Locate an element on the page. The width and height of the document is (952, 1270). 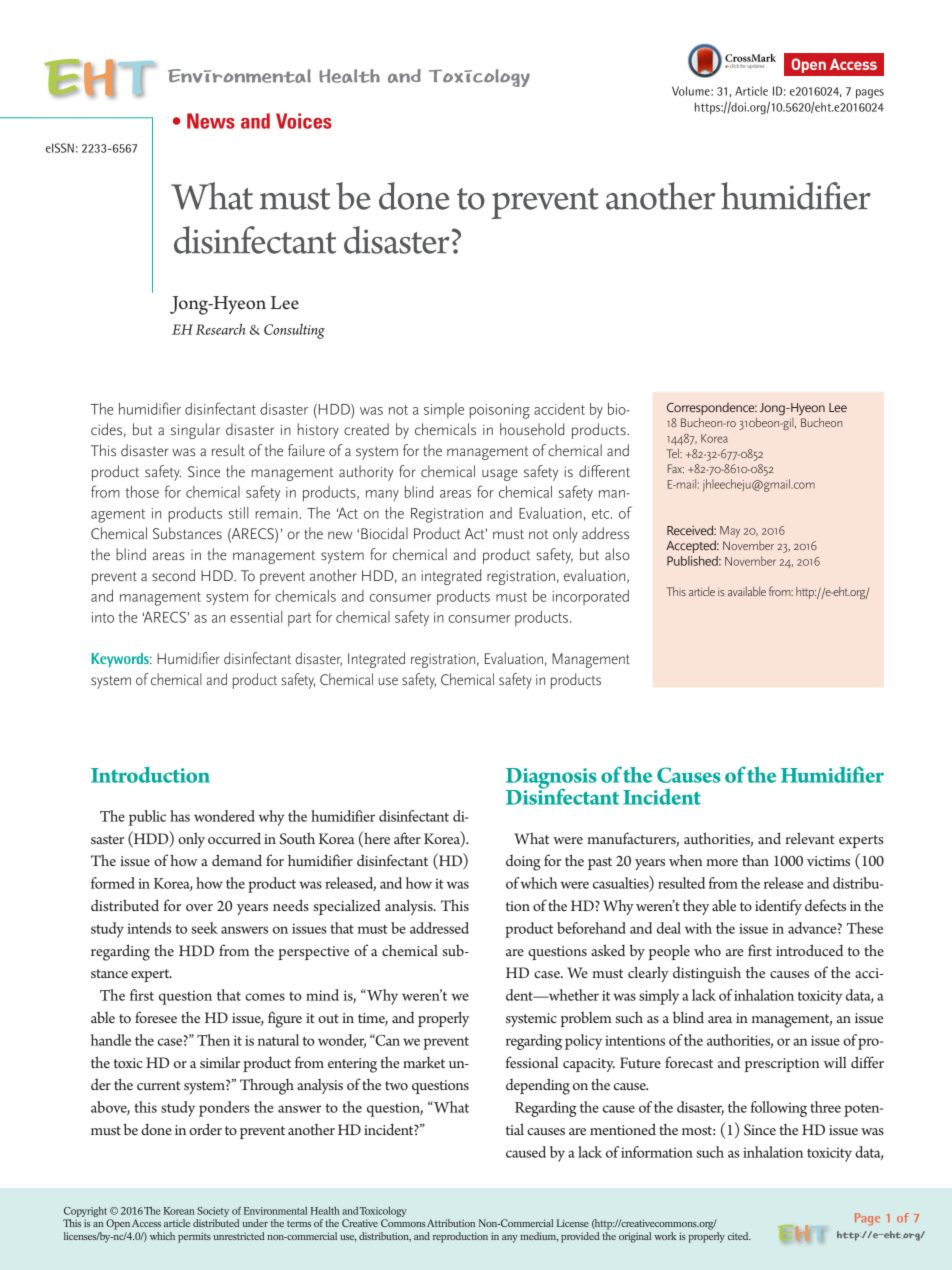
introduced is located at coordinates (809, 950).
